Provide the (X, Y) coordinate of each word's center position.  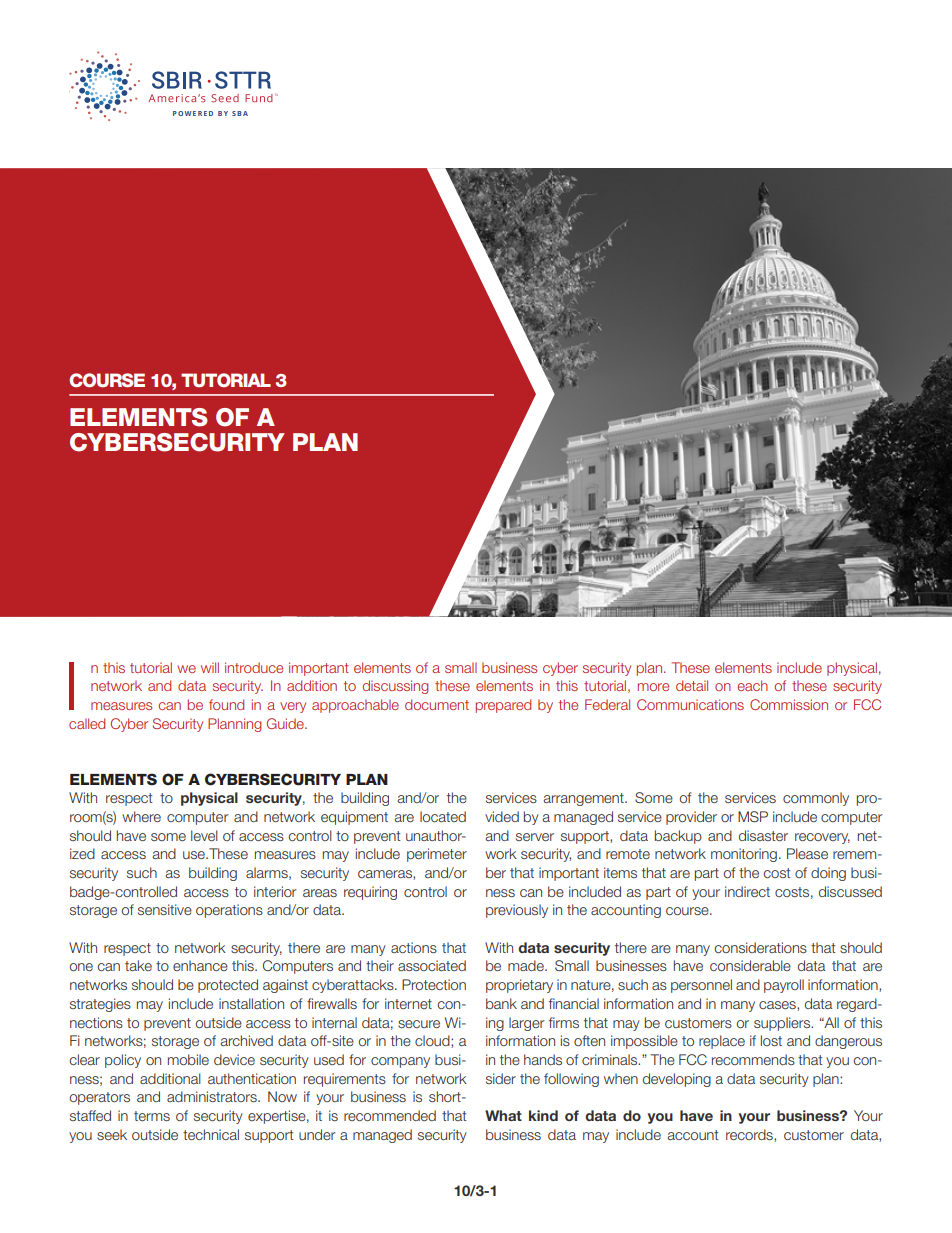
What (503, 1115)
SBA (240, 113)
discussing (395, 687)
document (437, 704)
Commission (789, 704)
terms (152, 1116)
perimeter (437, 855)
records (750, 1135)
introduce (254, 667)
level (204, 835)
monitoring (744, 855)
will (210, 667)
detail (692, 685)
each (752, 685)
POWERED (193, 113)
